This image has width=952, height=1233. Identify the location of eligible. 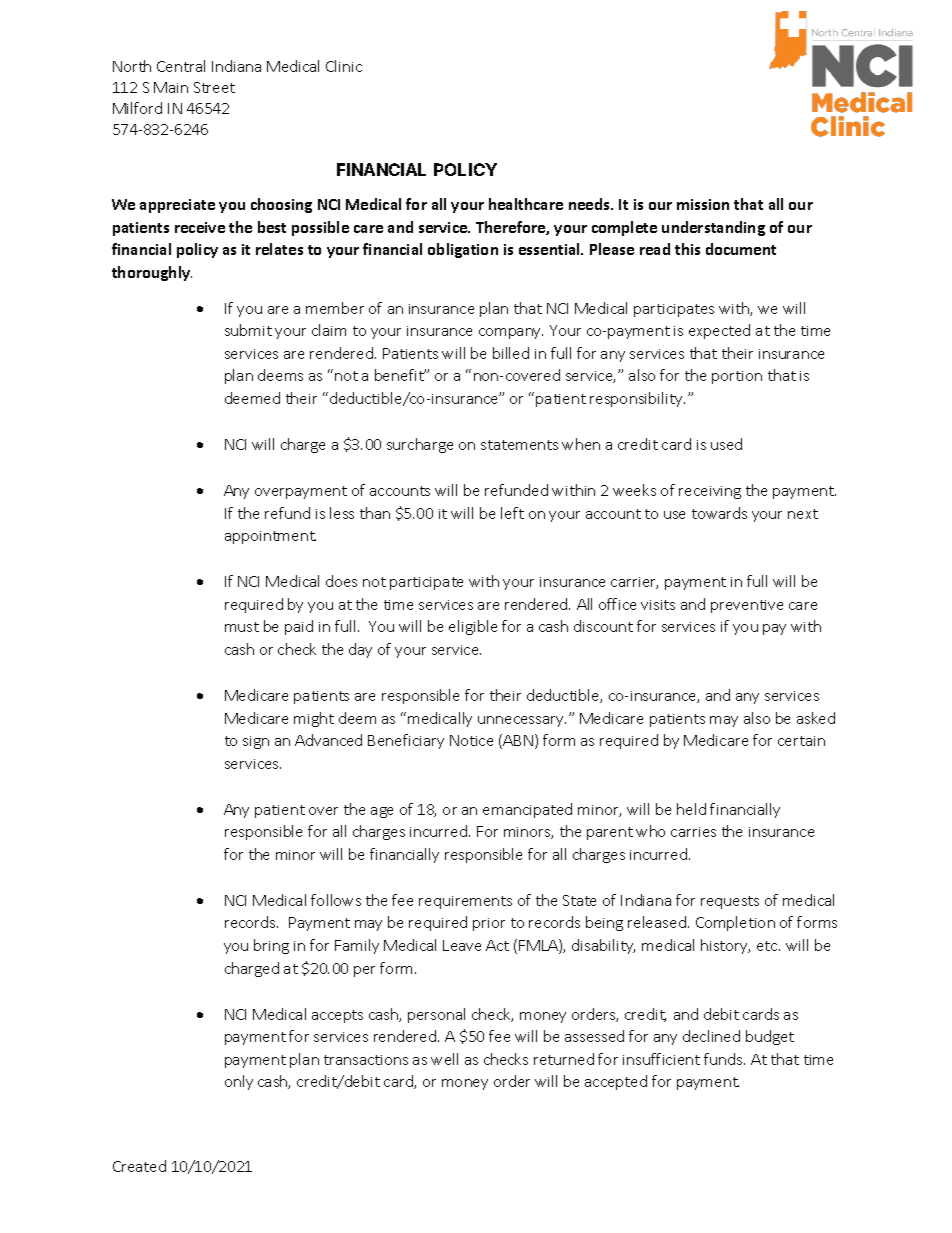
(473, 627).
